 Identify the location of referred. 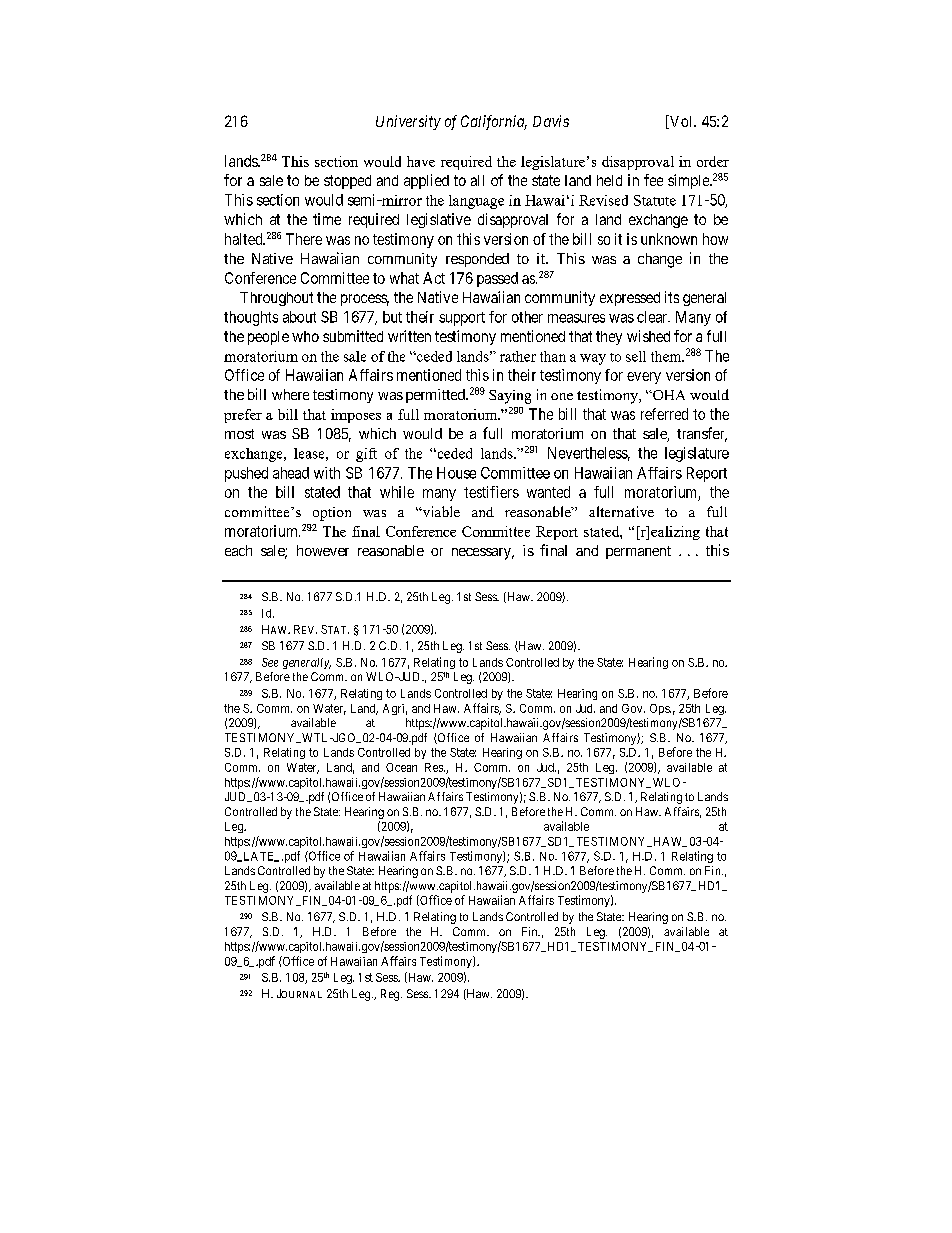
(664, 414).
